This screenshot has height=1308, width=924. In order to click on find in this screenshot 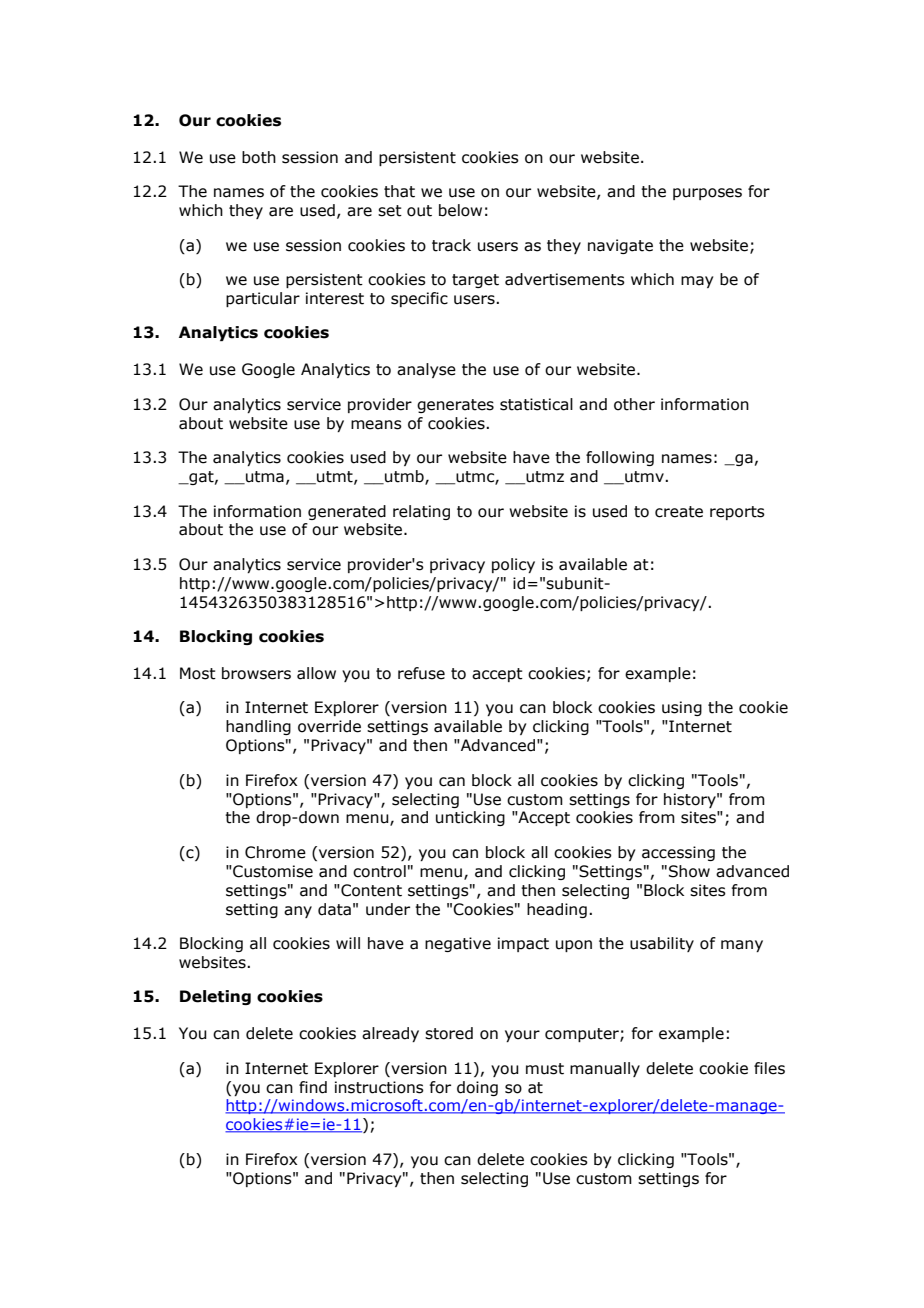, I will do `click(313, 1087)`.
